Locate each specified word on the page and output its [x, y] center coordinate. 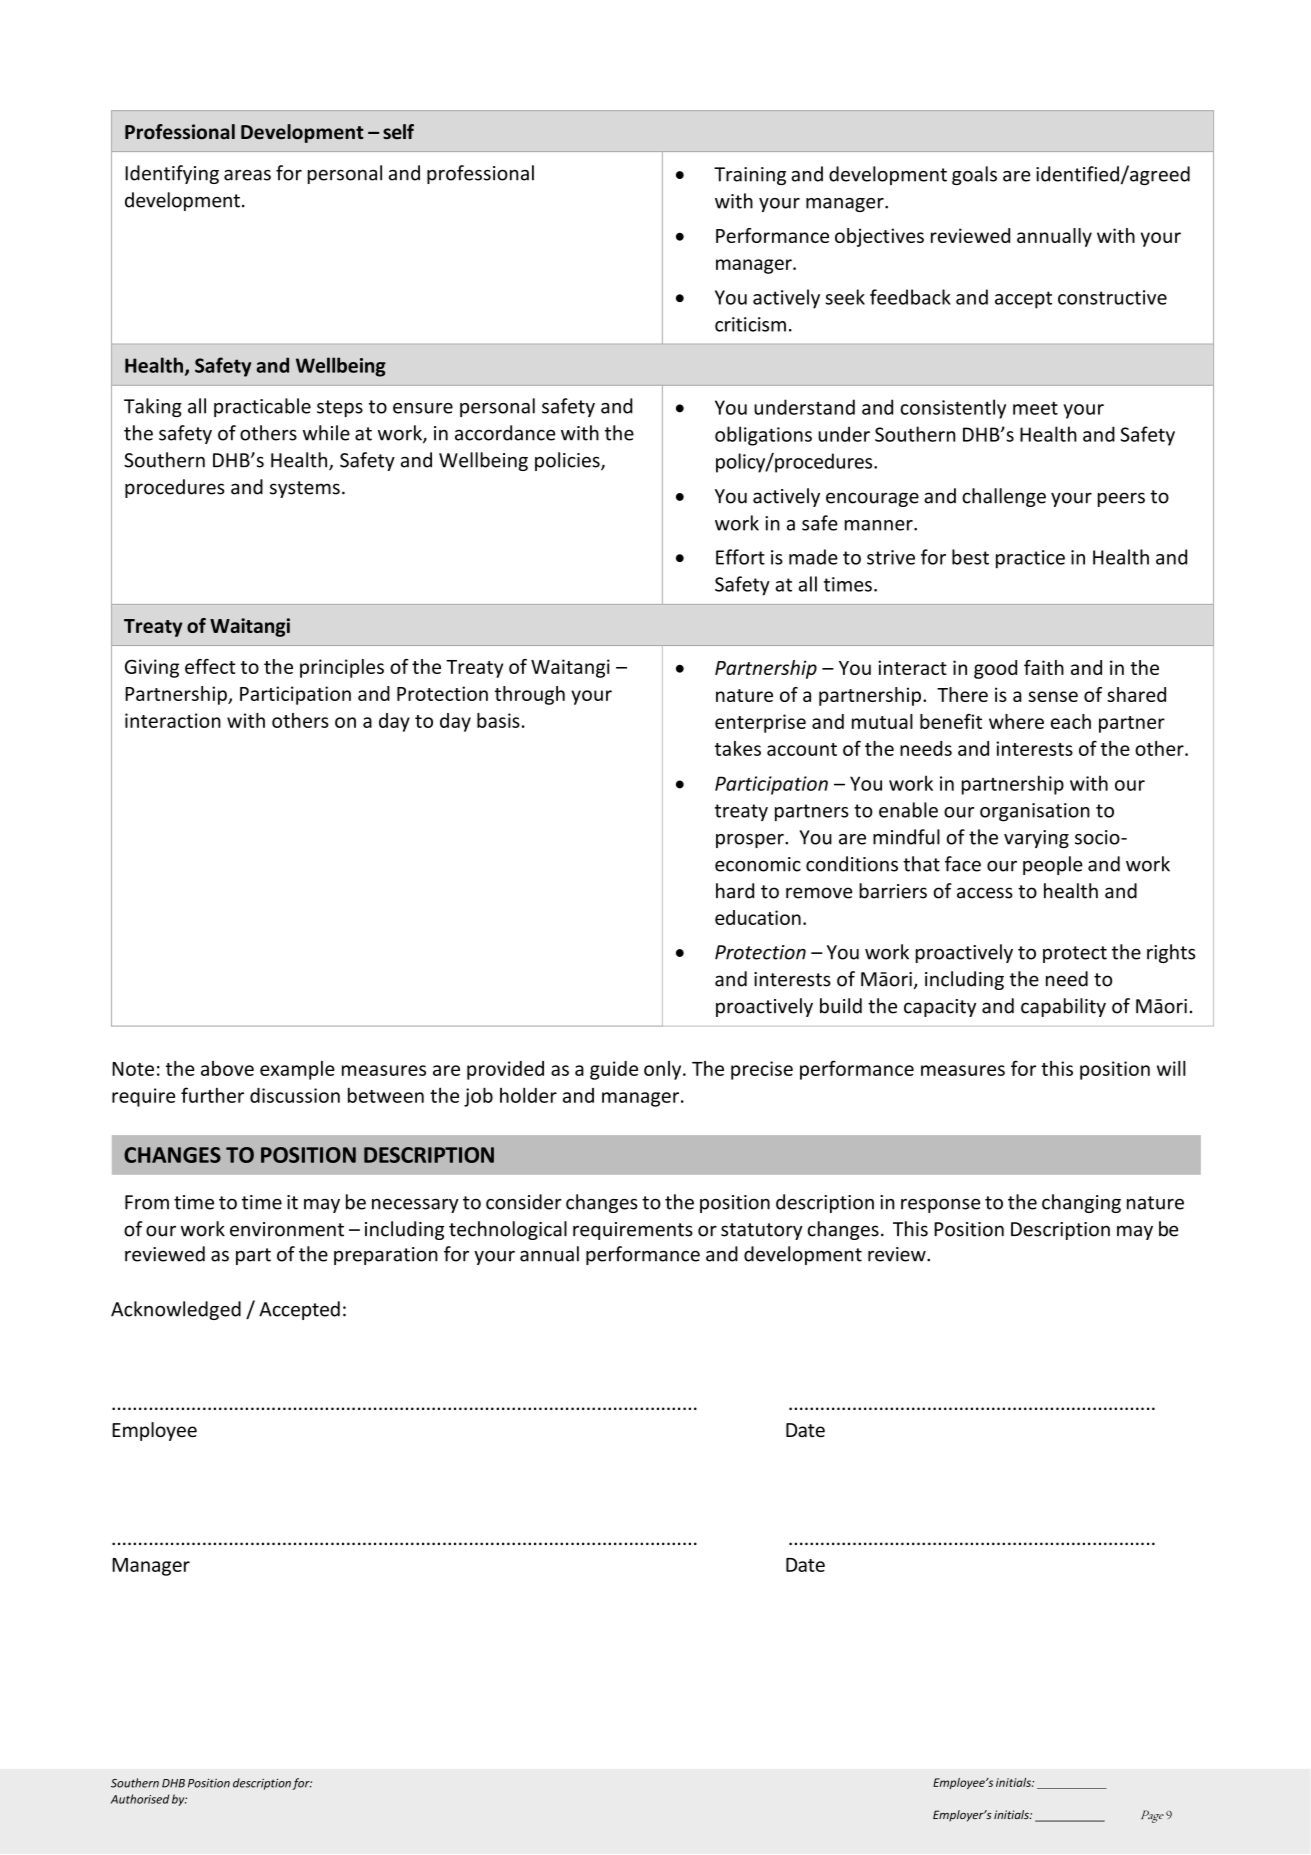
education [758, 917]
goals [974, 175]
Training [750, 176]
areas [247, 175]
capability [1063, 1007]
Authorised [140, 1799]
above [227, 1068]
